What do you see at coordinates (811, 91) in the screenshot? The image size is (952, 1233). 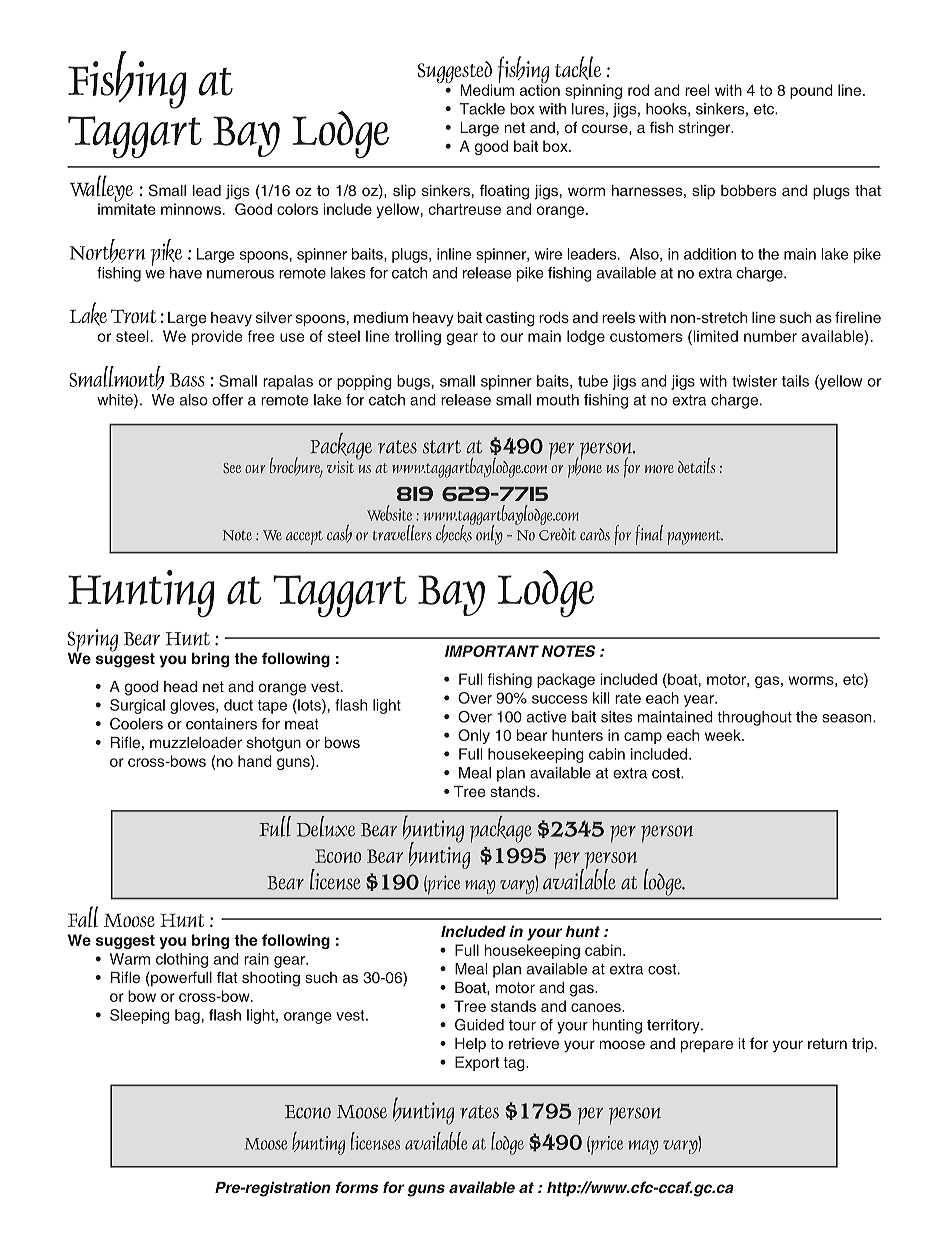 I see `pound` at bounding box center [811, 91].
